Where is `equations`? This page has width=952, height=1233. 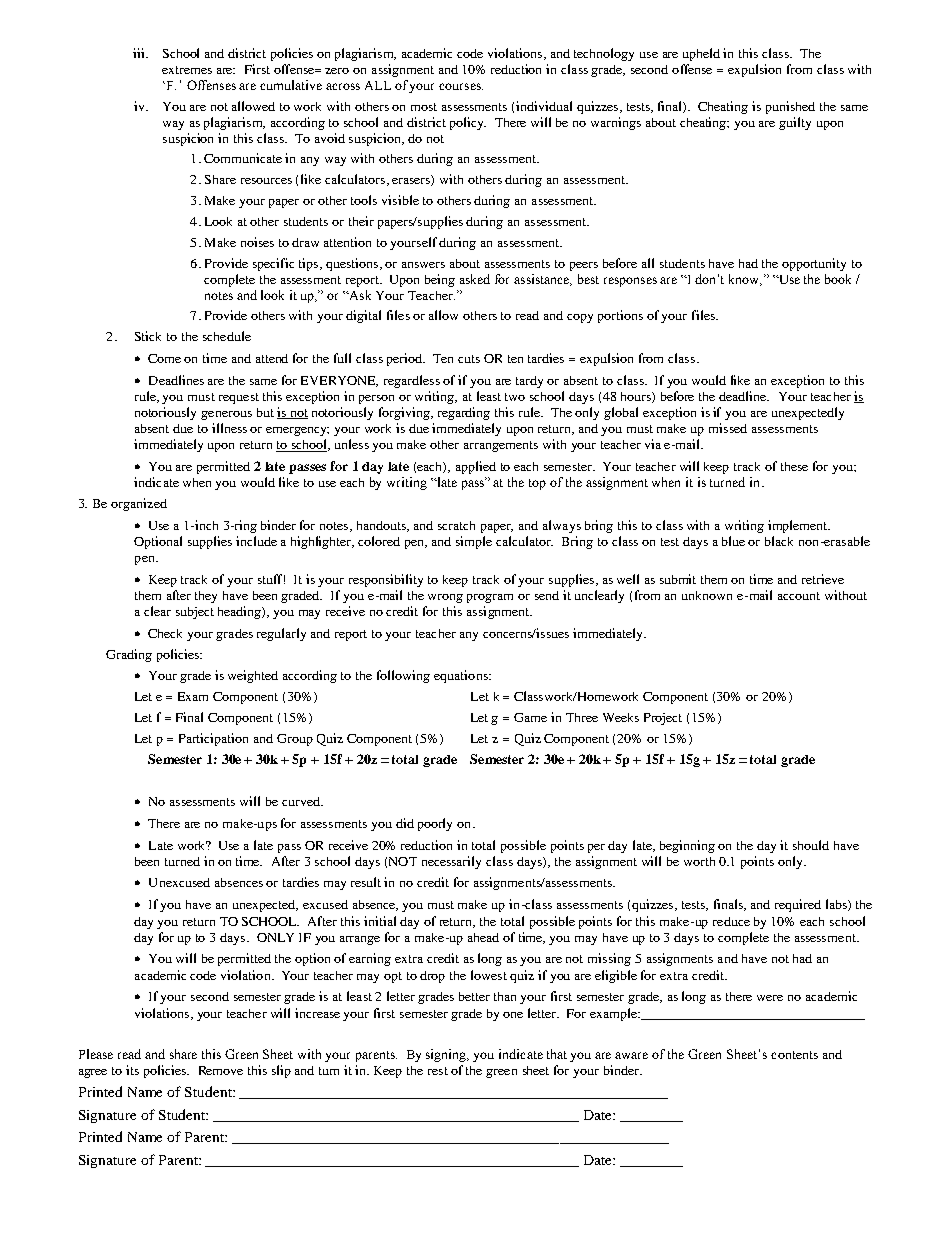
equations is located at coordinates (462, 676).
